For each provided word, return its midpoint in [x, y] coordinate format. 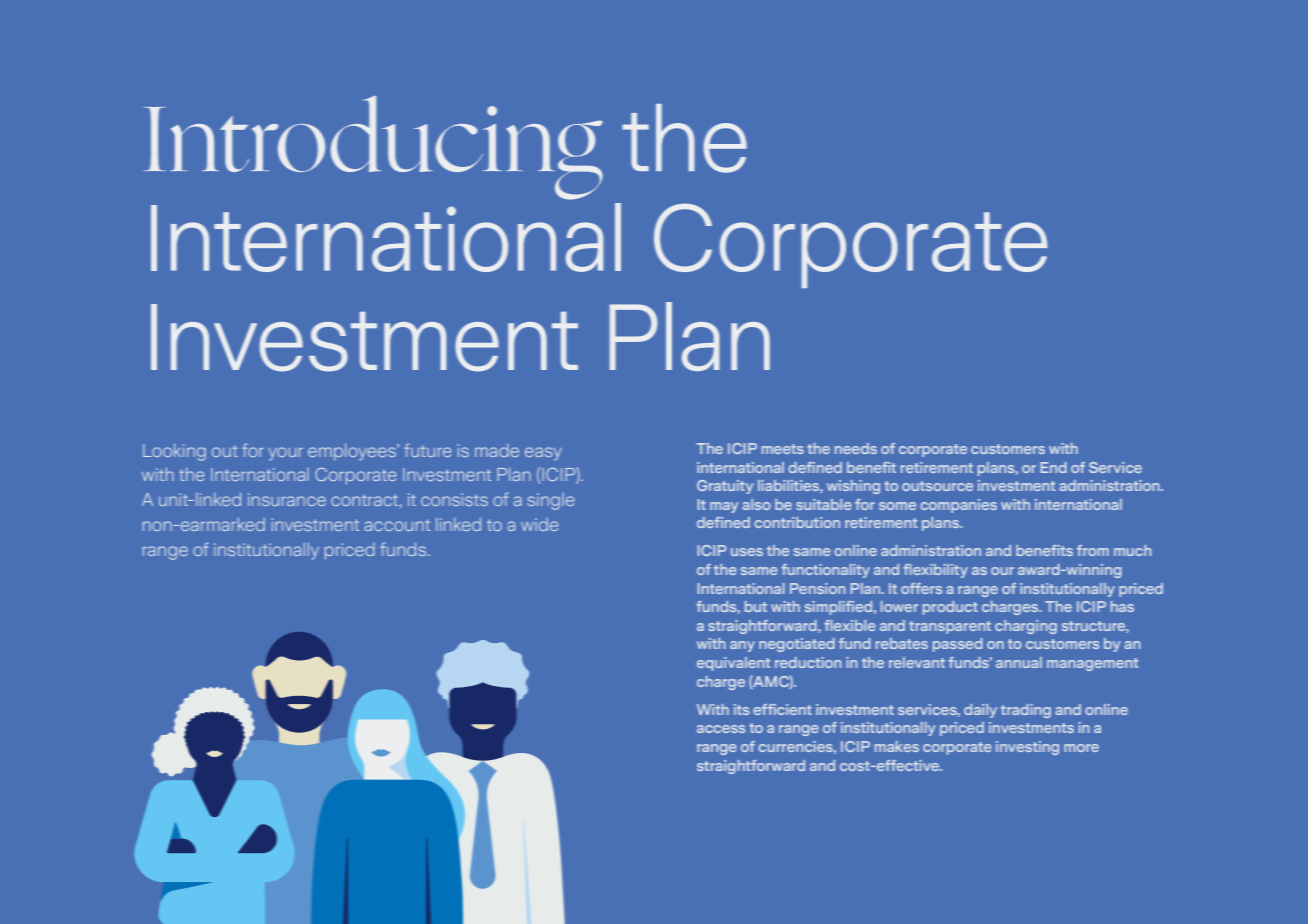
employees [353, 452]
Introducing [373, 147]
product [950, 608]
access [721, 729]
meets [783, 449]
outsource [937, 486]
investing [1027, 748]
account [397, 525]
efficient [782, 709]
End [1054, 467]
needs [856, 448]
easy [543, 454]
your [285, 454]
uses [747, 552]
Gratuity [725, 487]
